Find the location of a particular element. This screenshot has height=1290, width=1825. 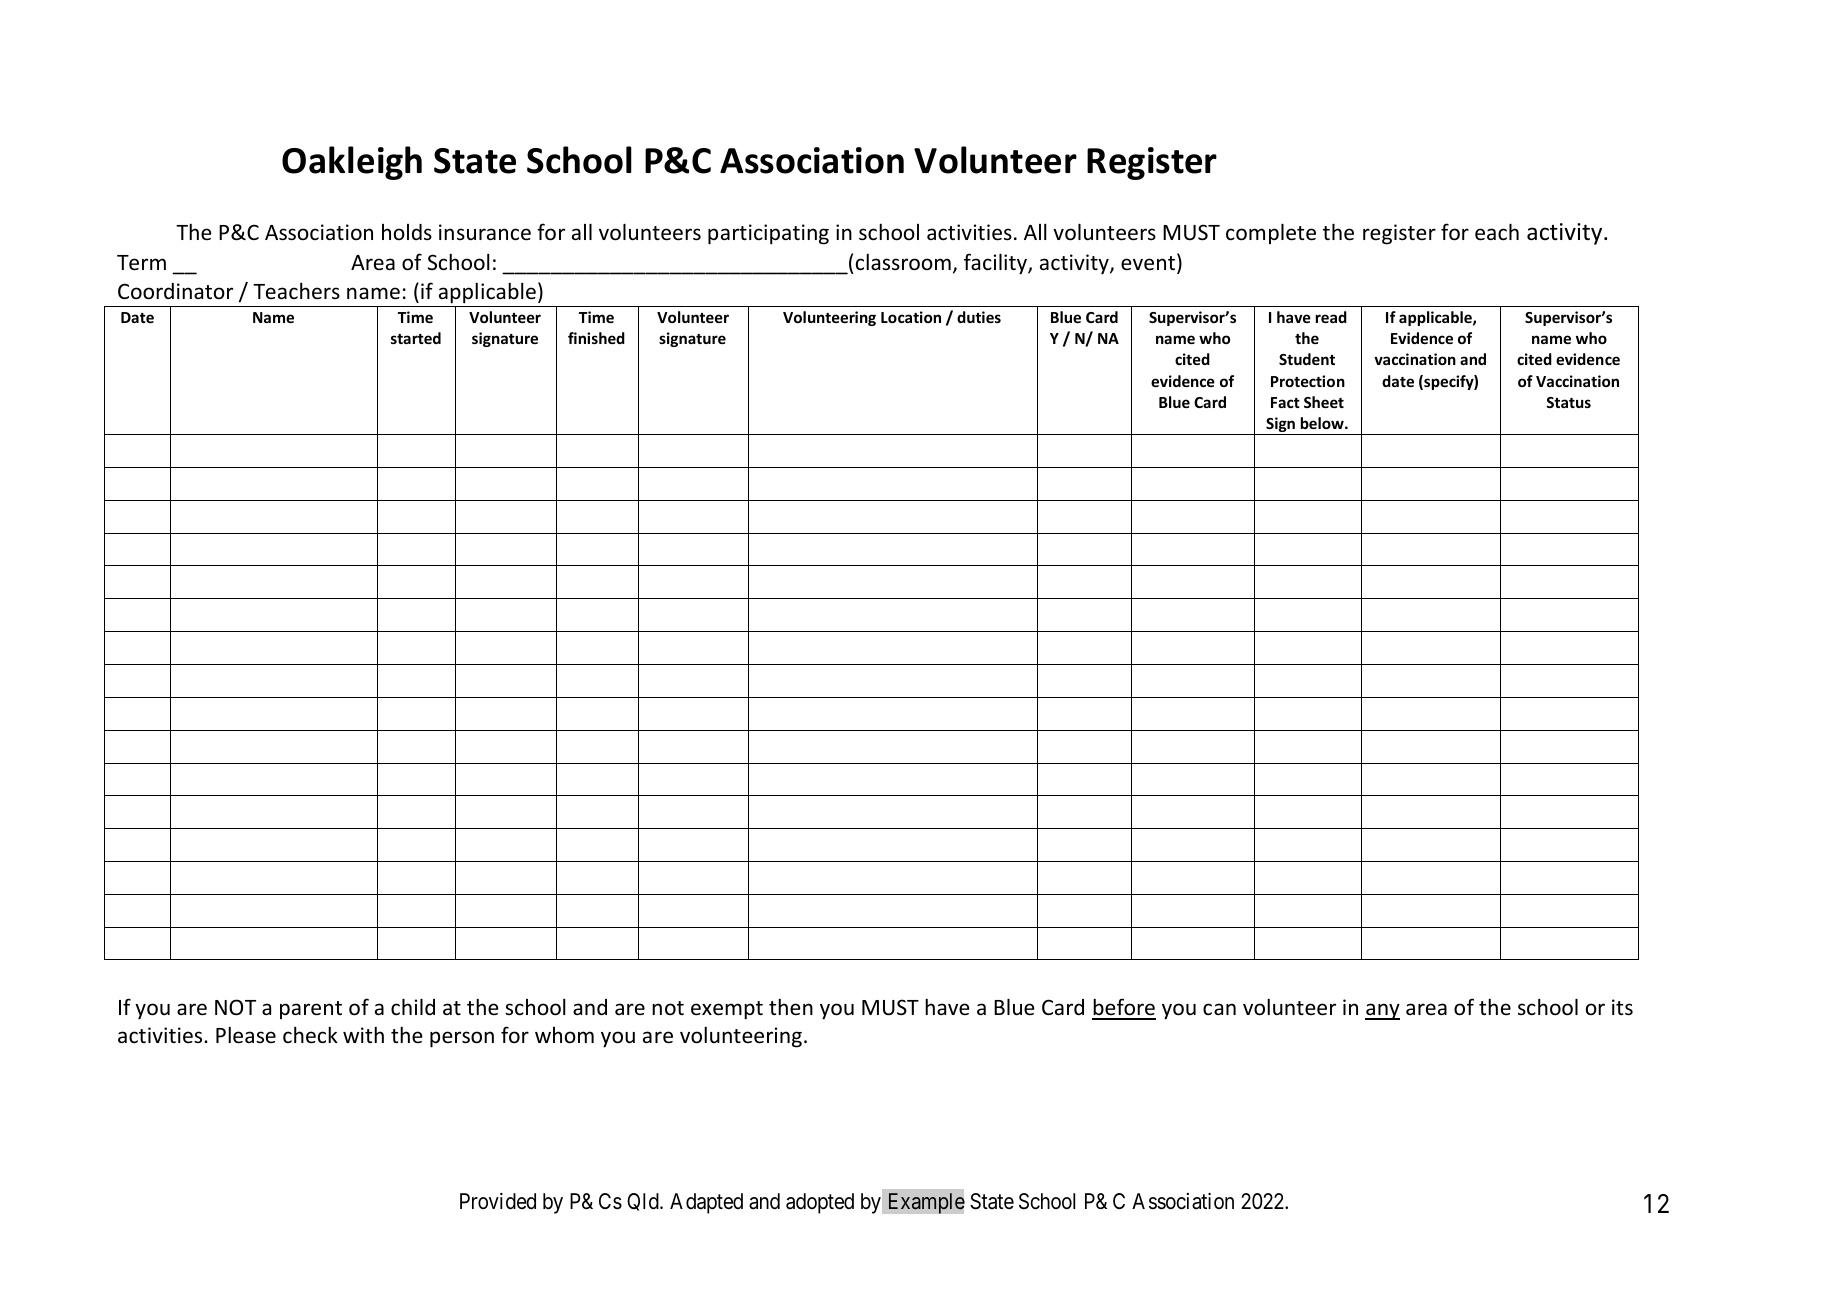

Fact is located at coordinates (1285, 402).
